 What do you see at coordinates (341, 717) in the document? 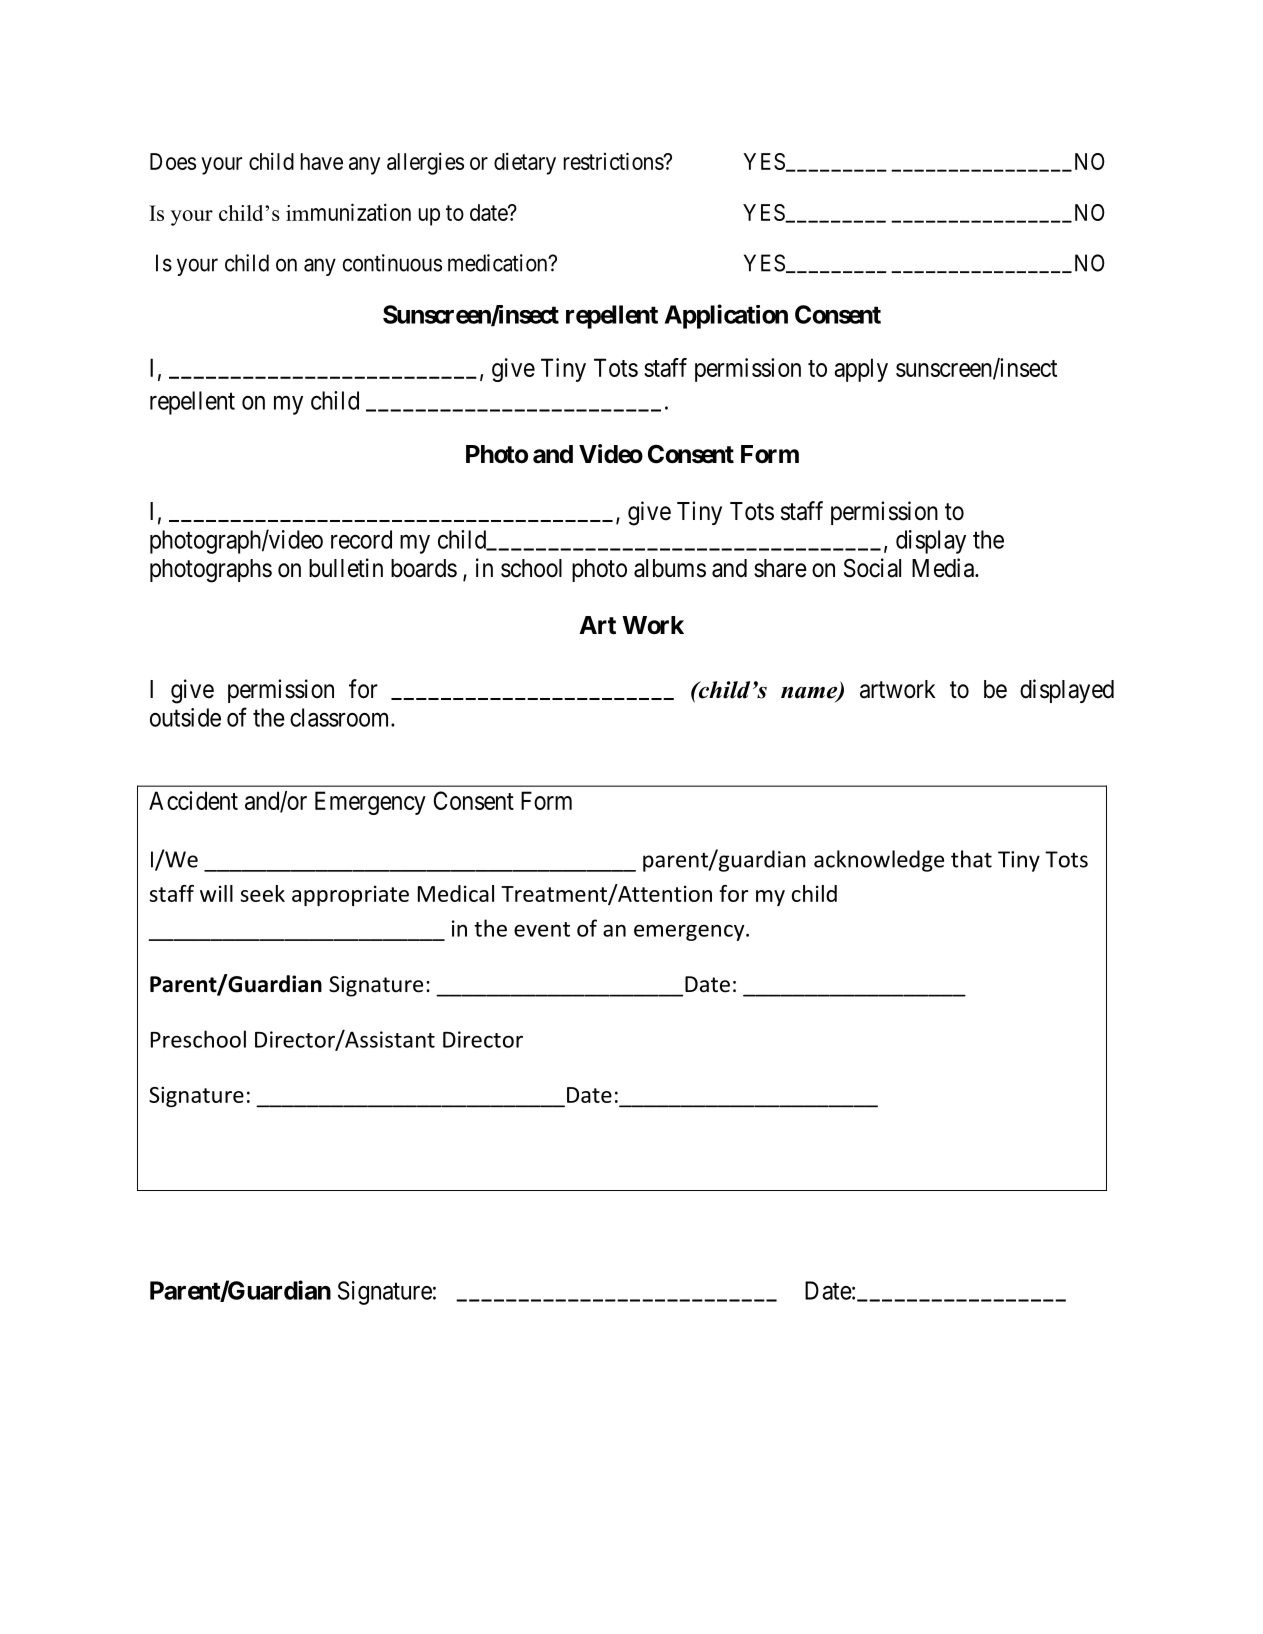
I see `classroom` at bounding box center [341, 717].
